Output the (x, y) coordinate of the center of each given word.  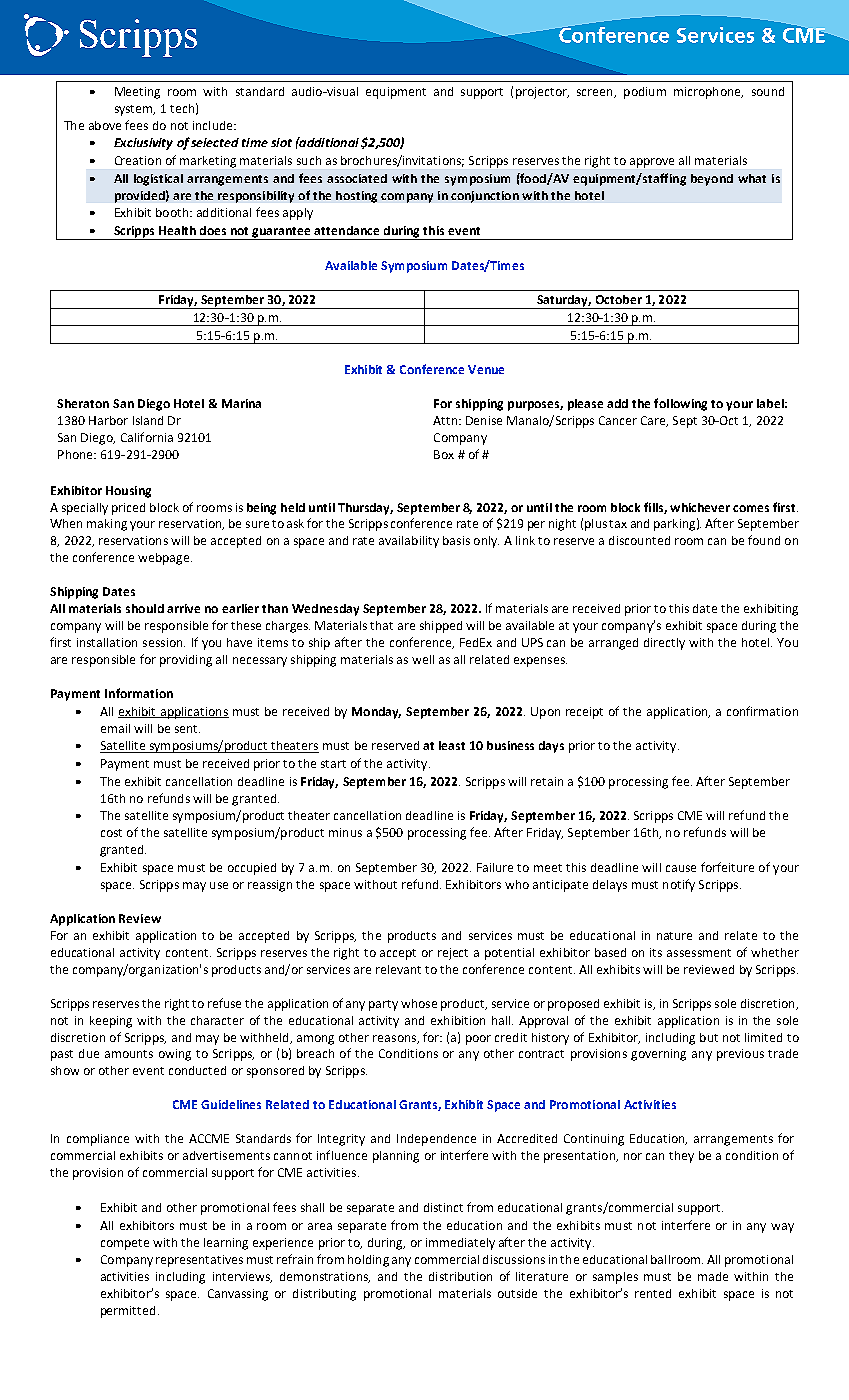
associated (357, 178)
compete (125, 1244)
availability (409, 542)
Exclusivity (143, 144)
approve (652, 163)
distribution (460, 1276)
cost (111, 833)
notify (679, 885)
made (713, 1276)
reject (453, 954)
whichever (700, 507)
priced (128, 509)
